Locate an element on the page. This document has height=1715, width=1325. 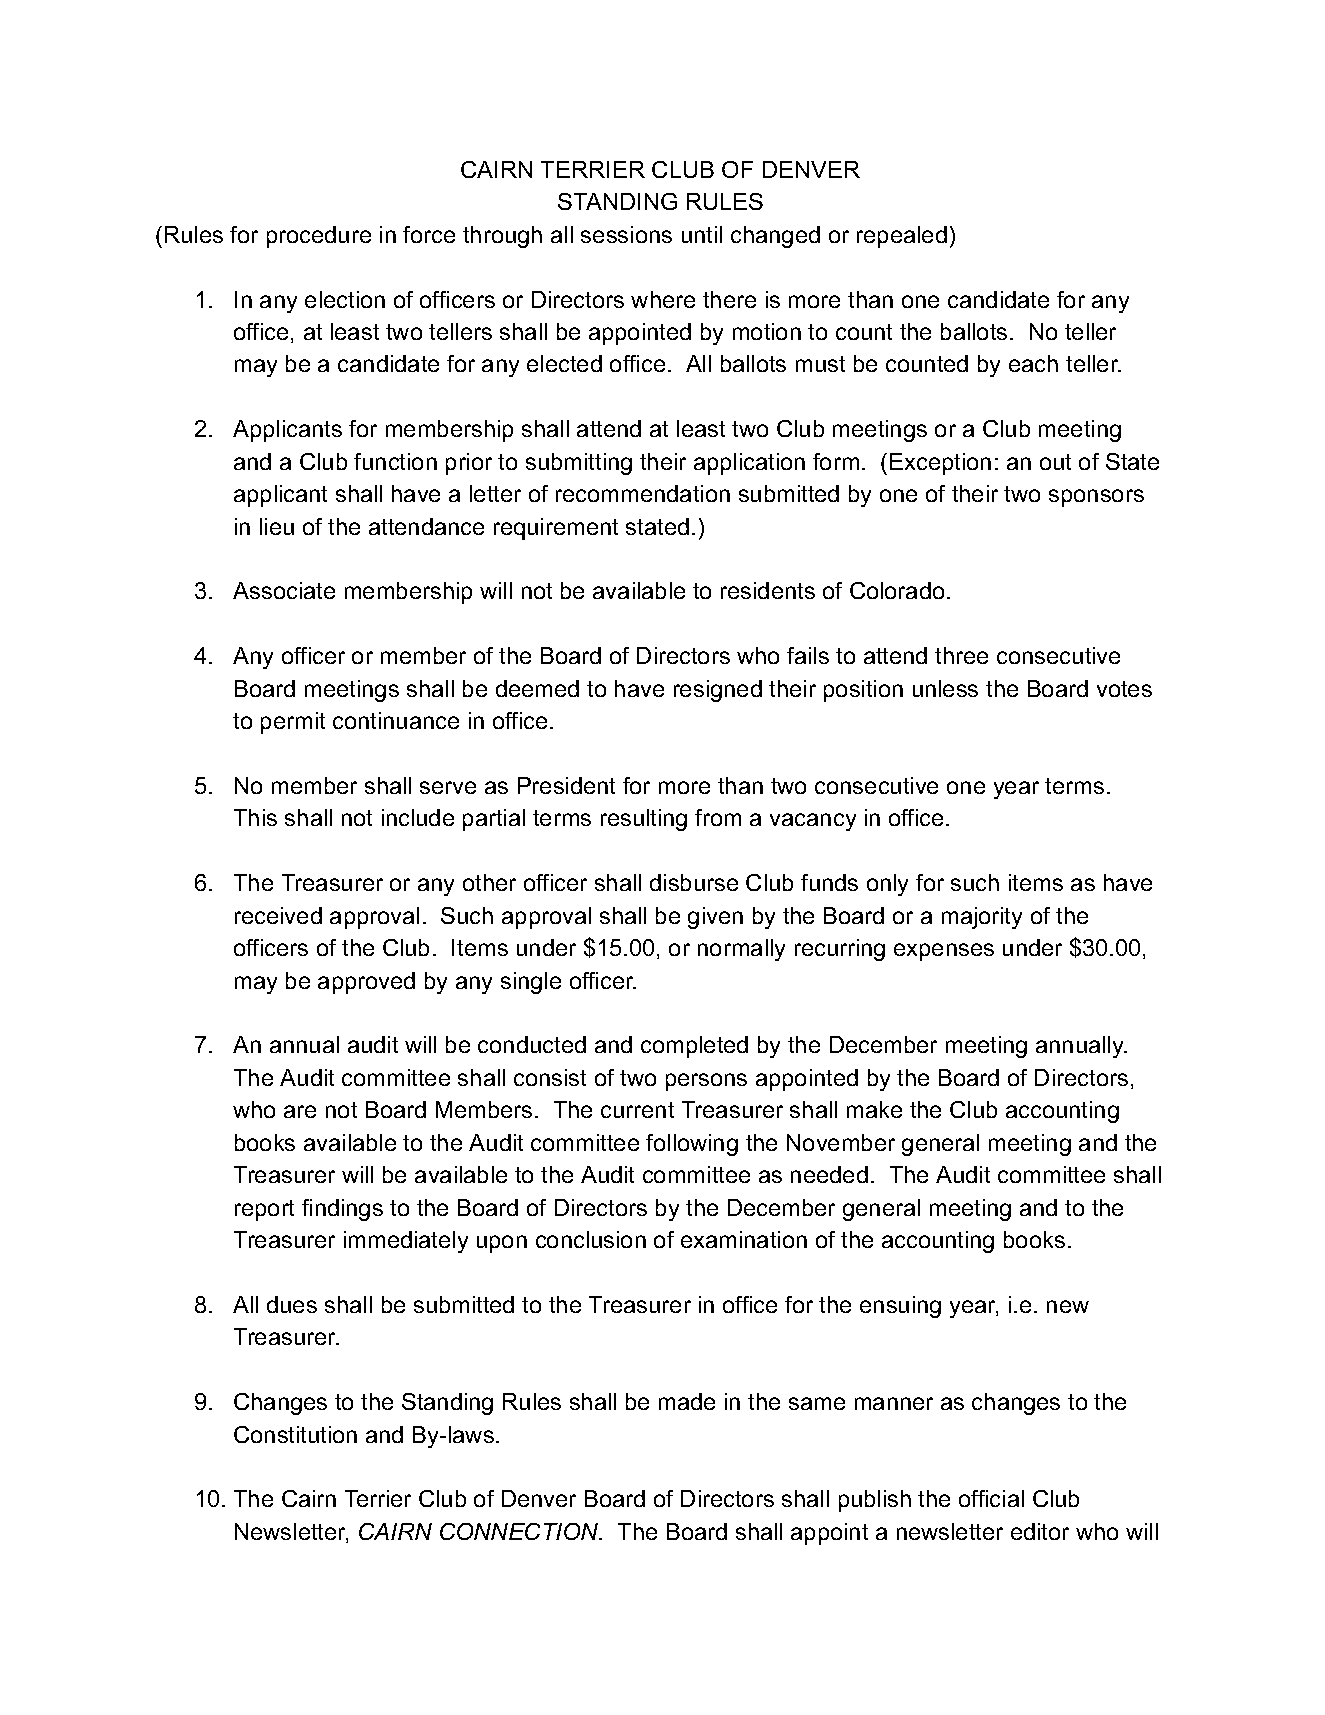
include is located at coordinates (418, 817).
